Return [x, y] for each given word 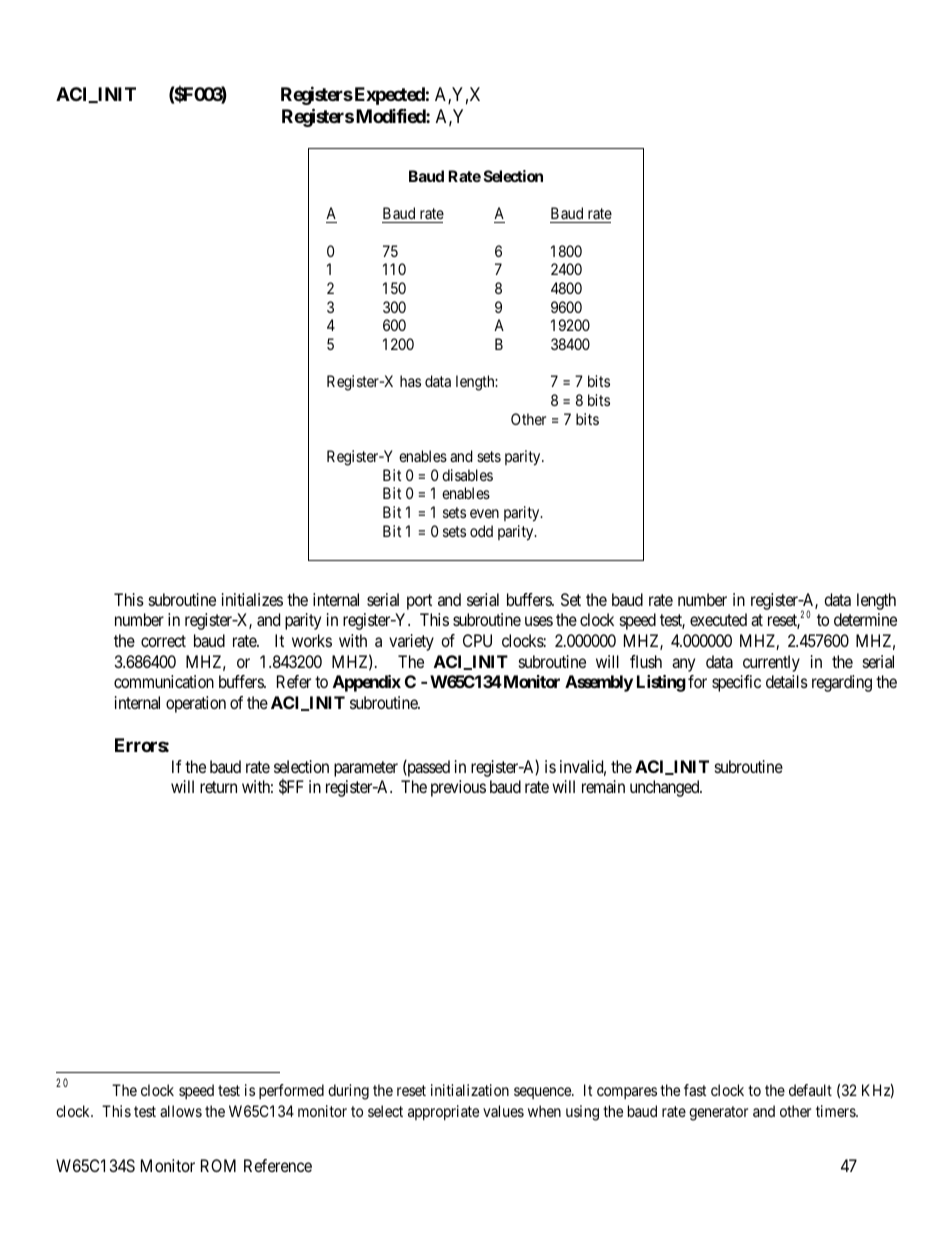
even [484, 513]
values [503, 1111]
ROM [218, 1165]
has [410, 381]
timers [836, 1111]
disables [467, 475]
